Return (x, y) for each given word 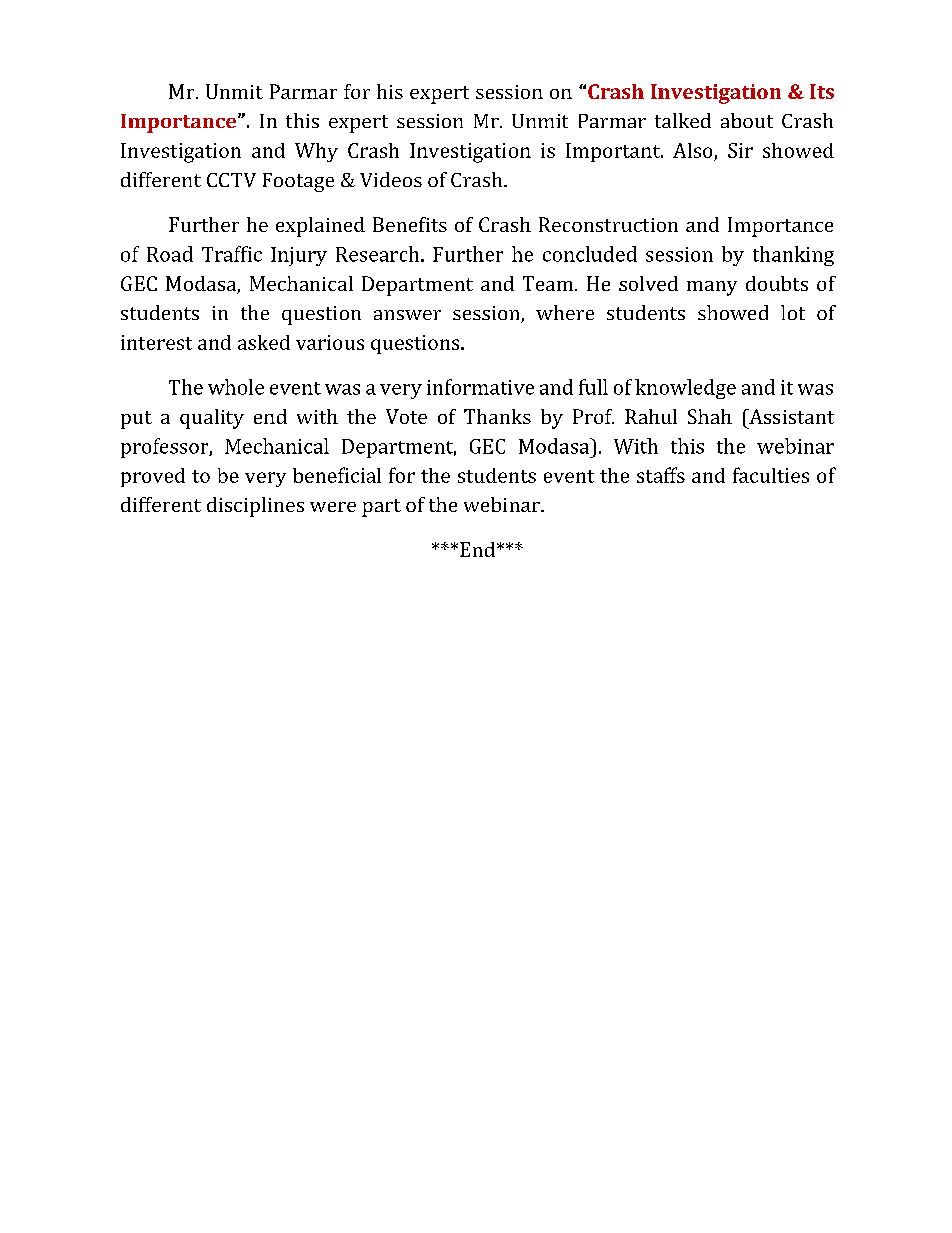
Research (379, 254)
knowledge (685, 389)
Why (316, 152)
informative (480, 387)
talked (683, 120)
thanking (793, 256)
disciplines (255, 507)
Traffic (232, 254)
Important (614, 152)
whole (236, 387)
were (333, 507)
